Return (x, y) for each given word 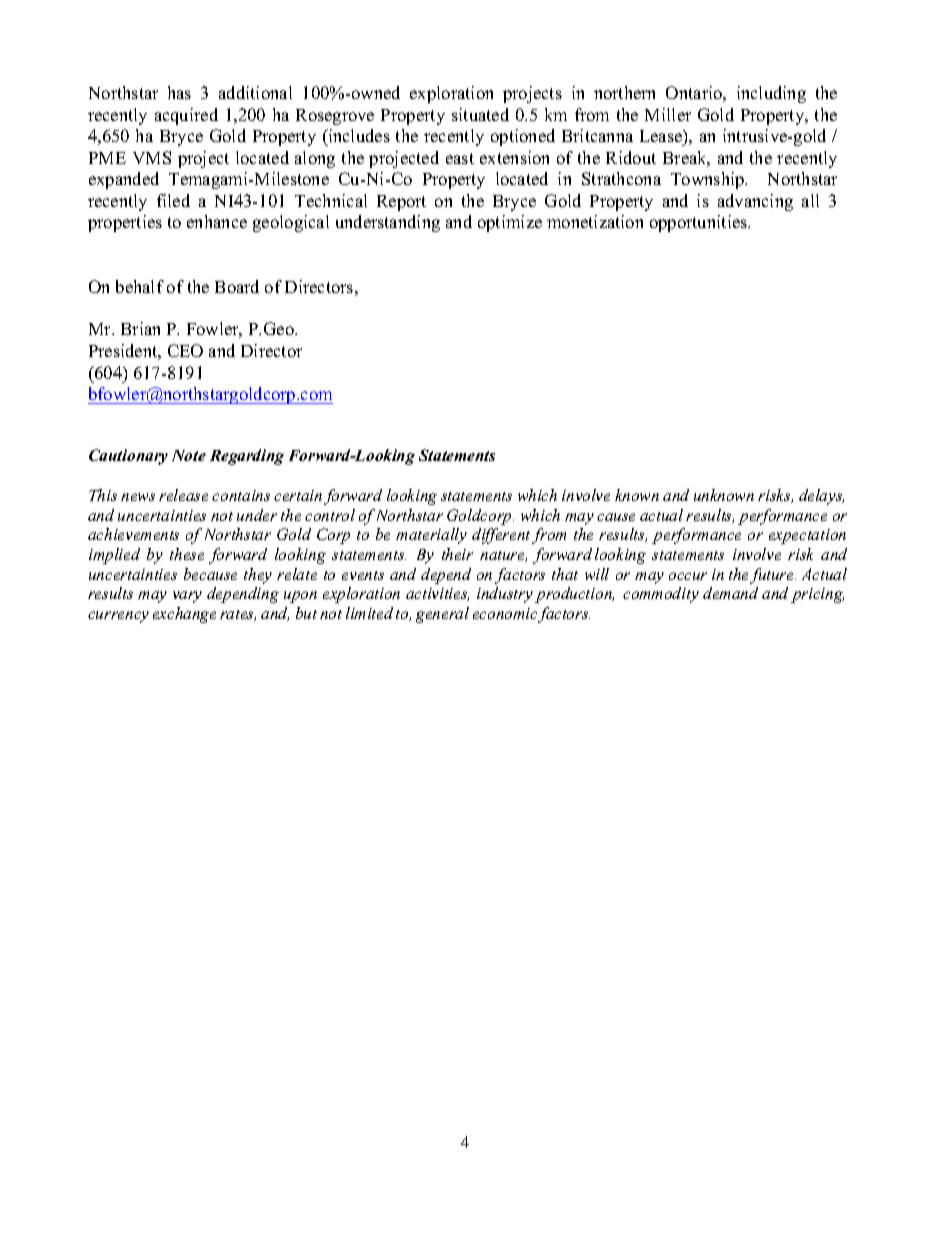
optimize (510, 223)
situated (480, 114)
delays (821, 497)
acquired (186, 116)
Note (189, 455)
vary (187, 597)
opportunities (700, 223)
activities (437, 594)
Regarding (247, 457)
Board (237, 286)
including (771, 94)
